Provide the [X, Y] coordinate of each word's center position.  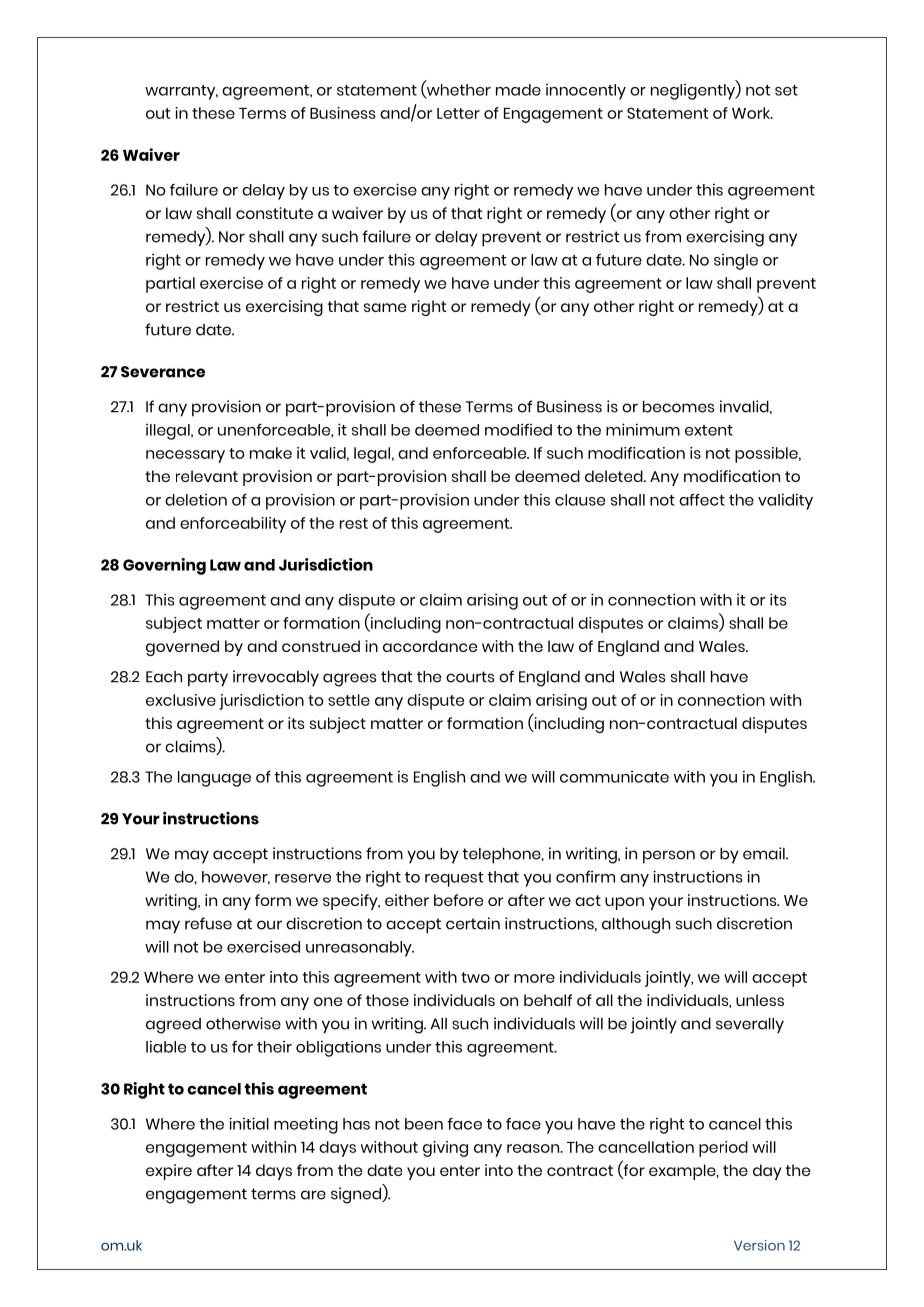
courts [470, 677]
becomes [678, 407]
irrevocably [276, 678]
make [271, 453]
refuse [208, 923]
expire [169, 1172]
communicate [614, 777]
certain [473, 923]
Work [752, 113]
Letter [458, 113]
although [636, 926]
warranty [181, 92]
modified [518, 430]
